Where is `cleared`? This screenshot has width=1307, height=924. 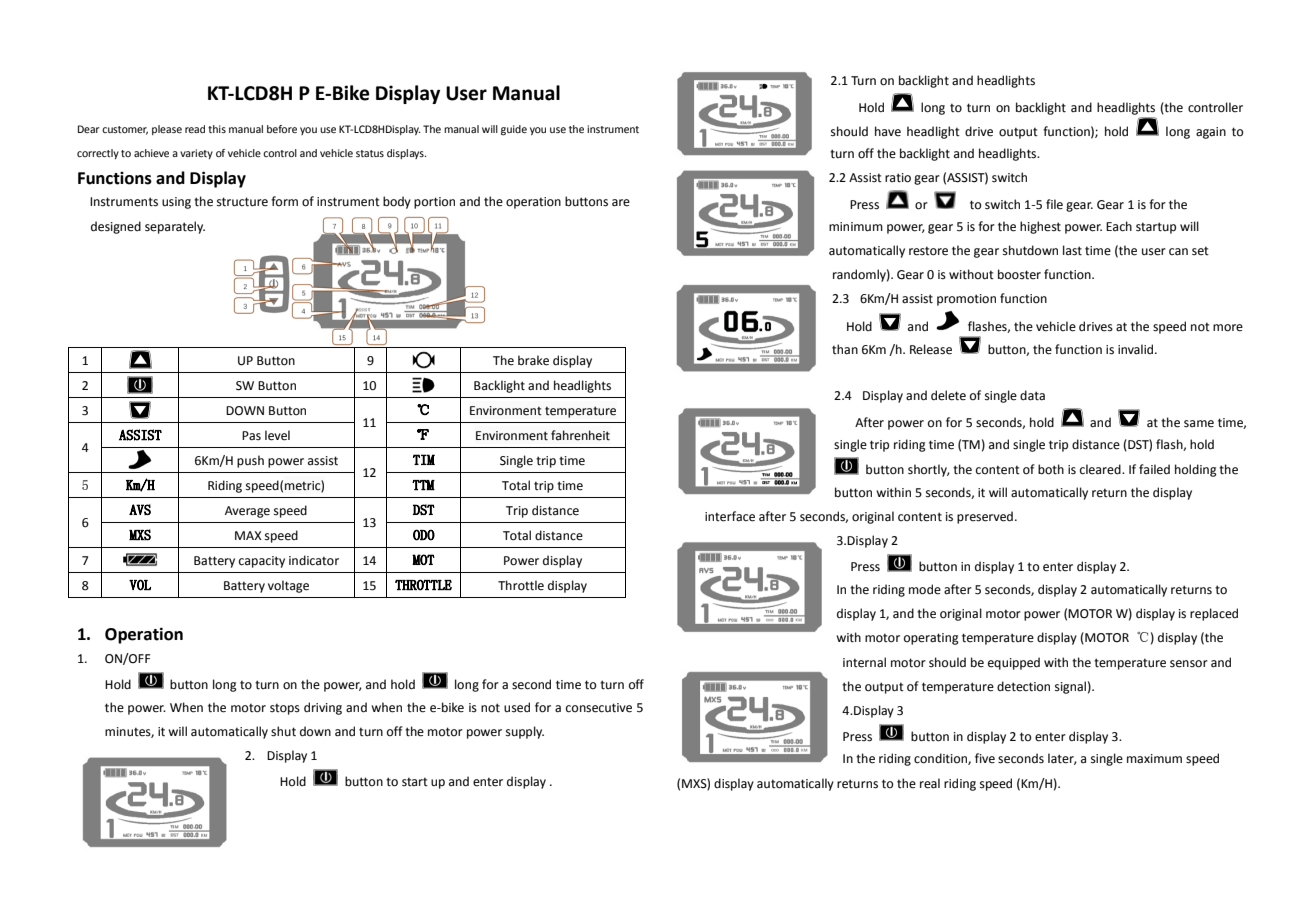
cleared is located at coordinates (1101, 469).
